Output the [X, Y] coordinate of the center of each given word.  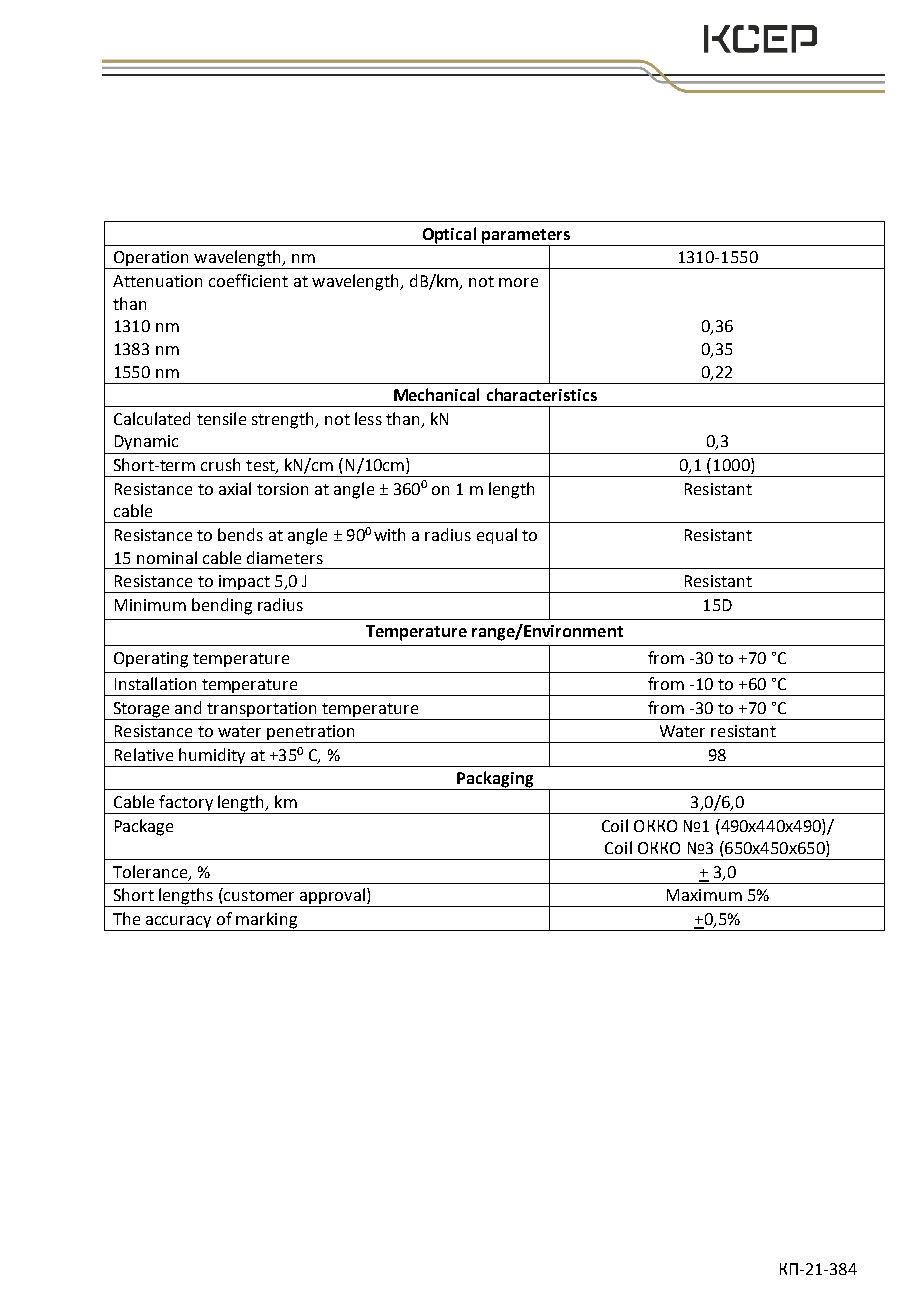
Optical [449, 235]
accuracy [179, 923]
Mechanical [436, 394]
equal [497, 536]
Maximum [704, 895]
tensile [221, 418]
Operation [151, 260]
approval [332, 897]
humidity [212, 757]
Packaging [495, 780]
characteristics [542, 394]
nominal [167, 557]
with [389, 534]
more [518, 282]
